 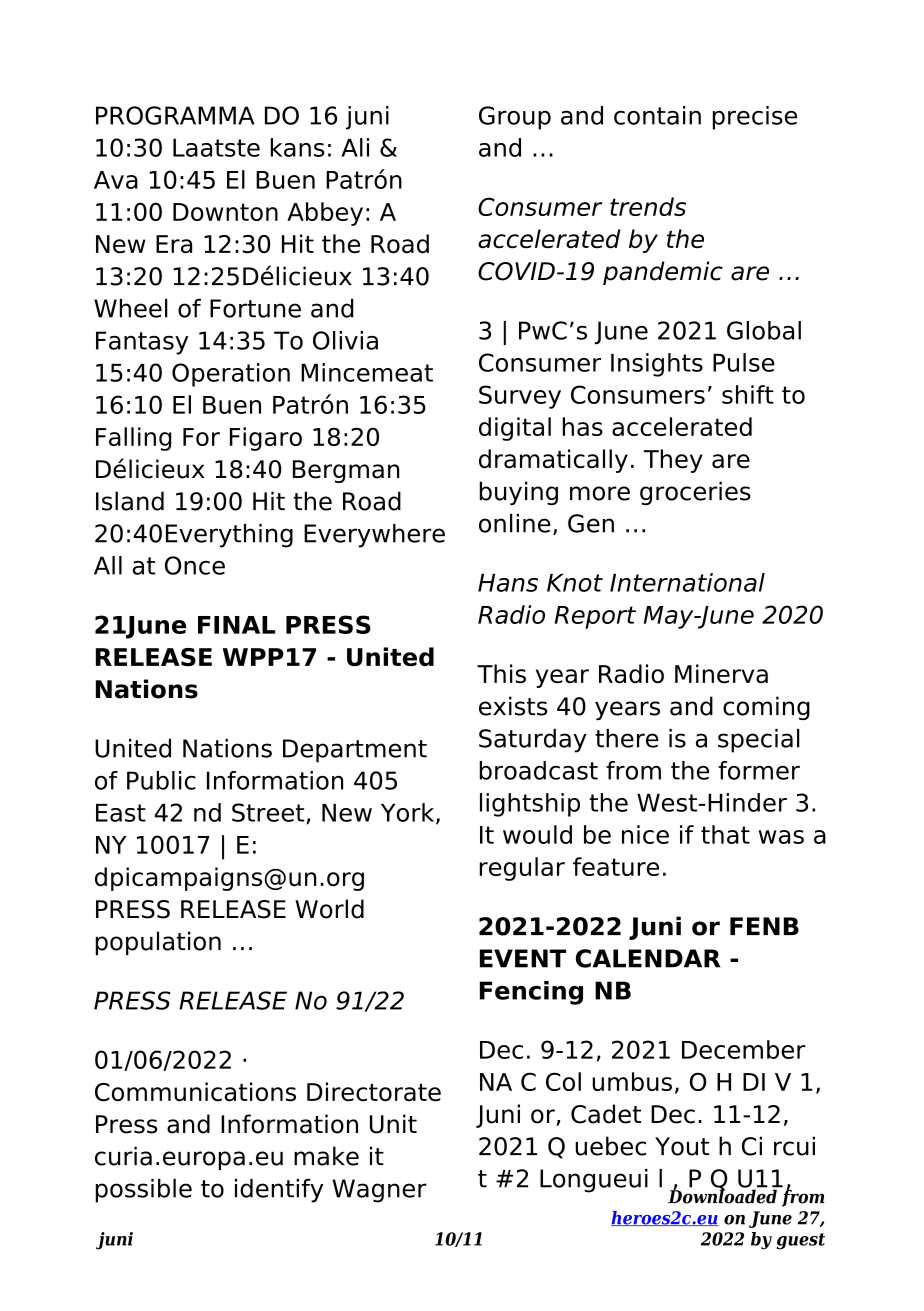 I want to click on Group, so click(x=515, y=118).
